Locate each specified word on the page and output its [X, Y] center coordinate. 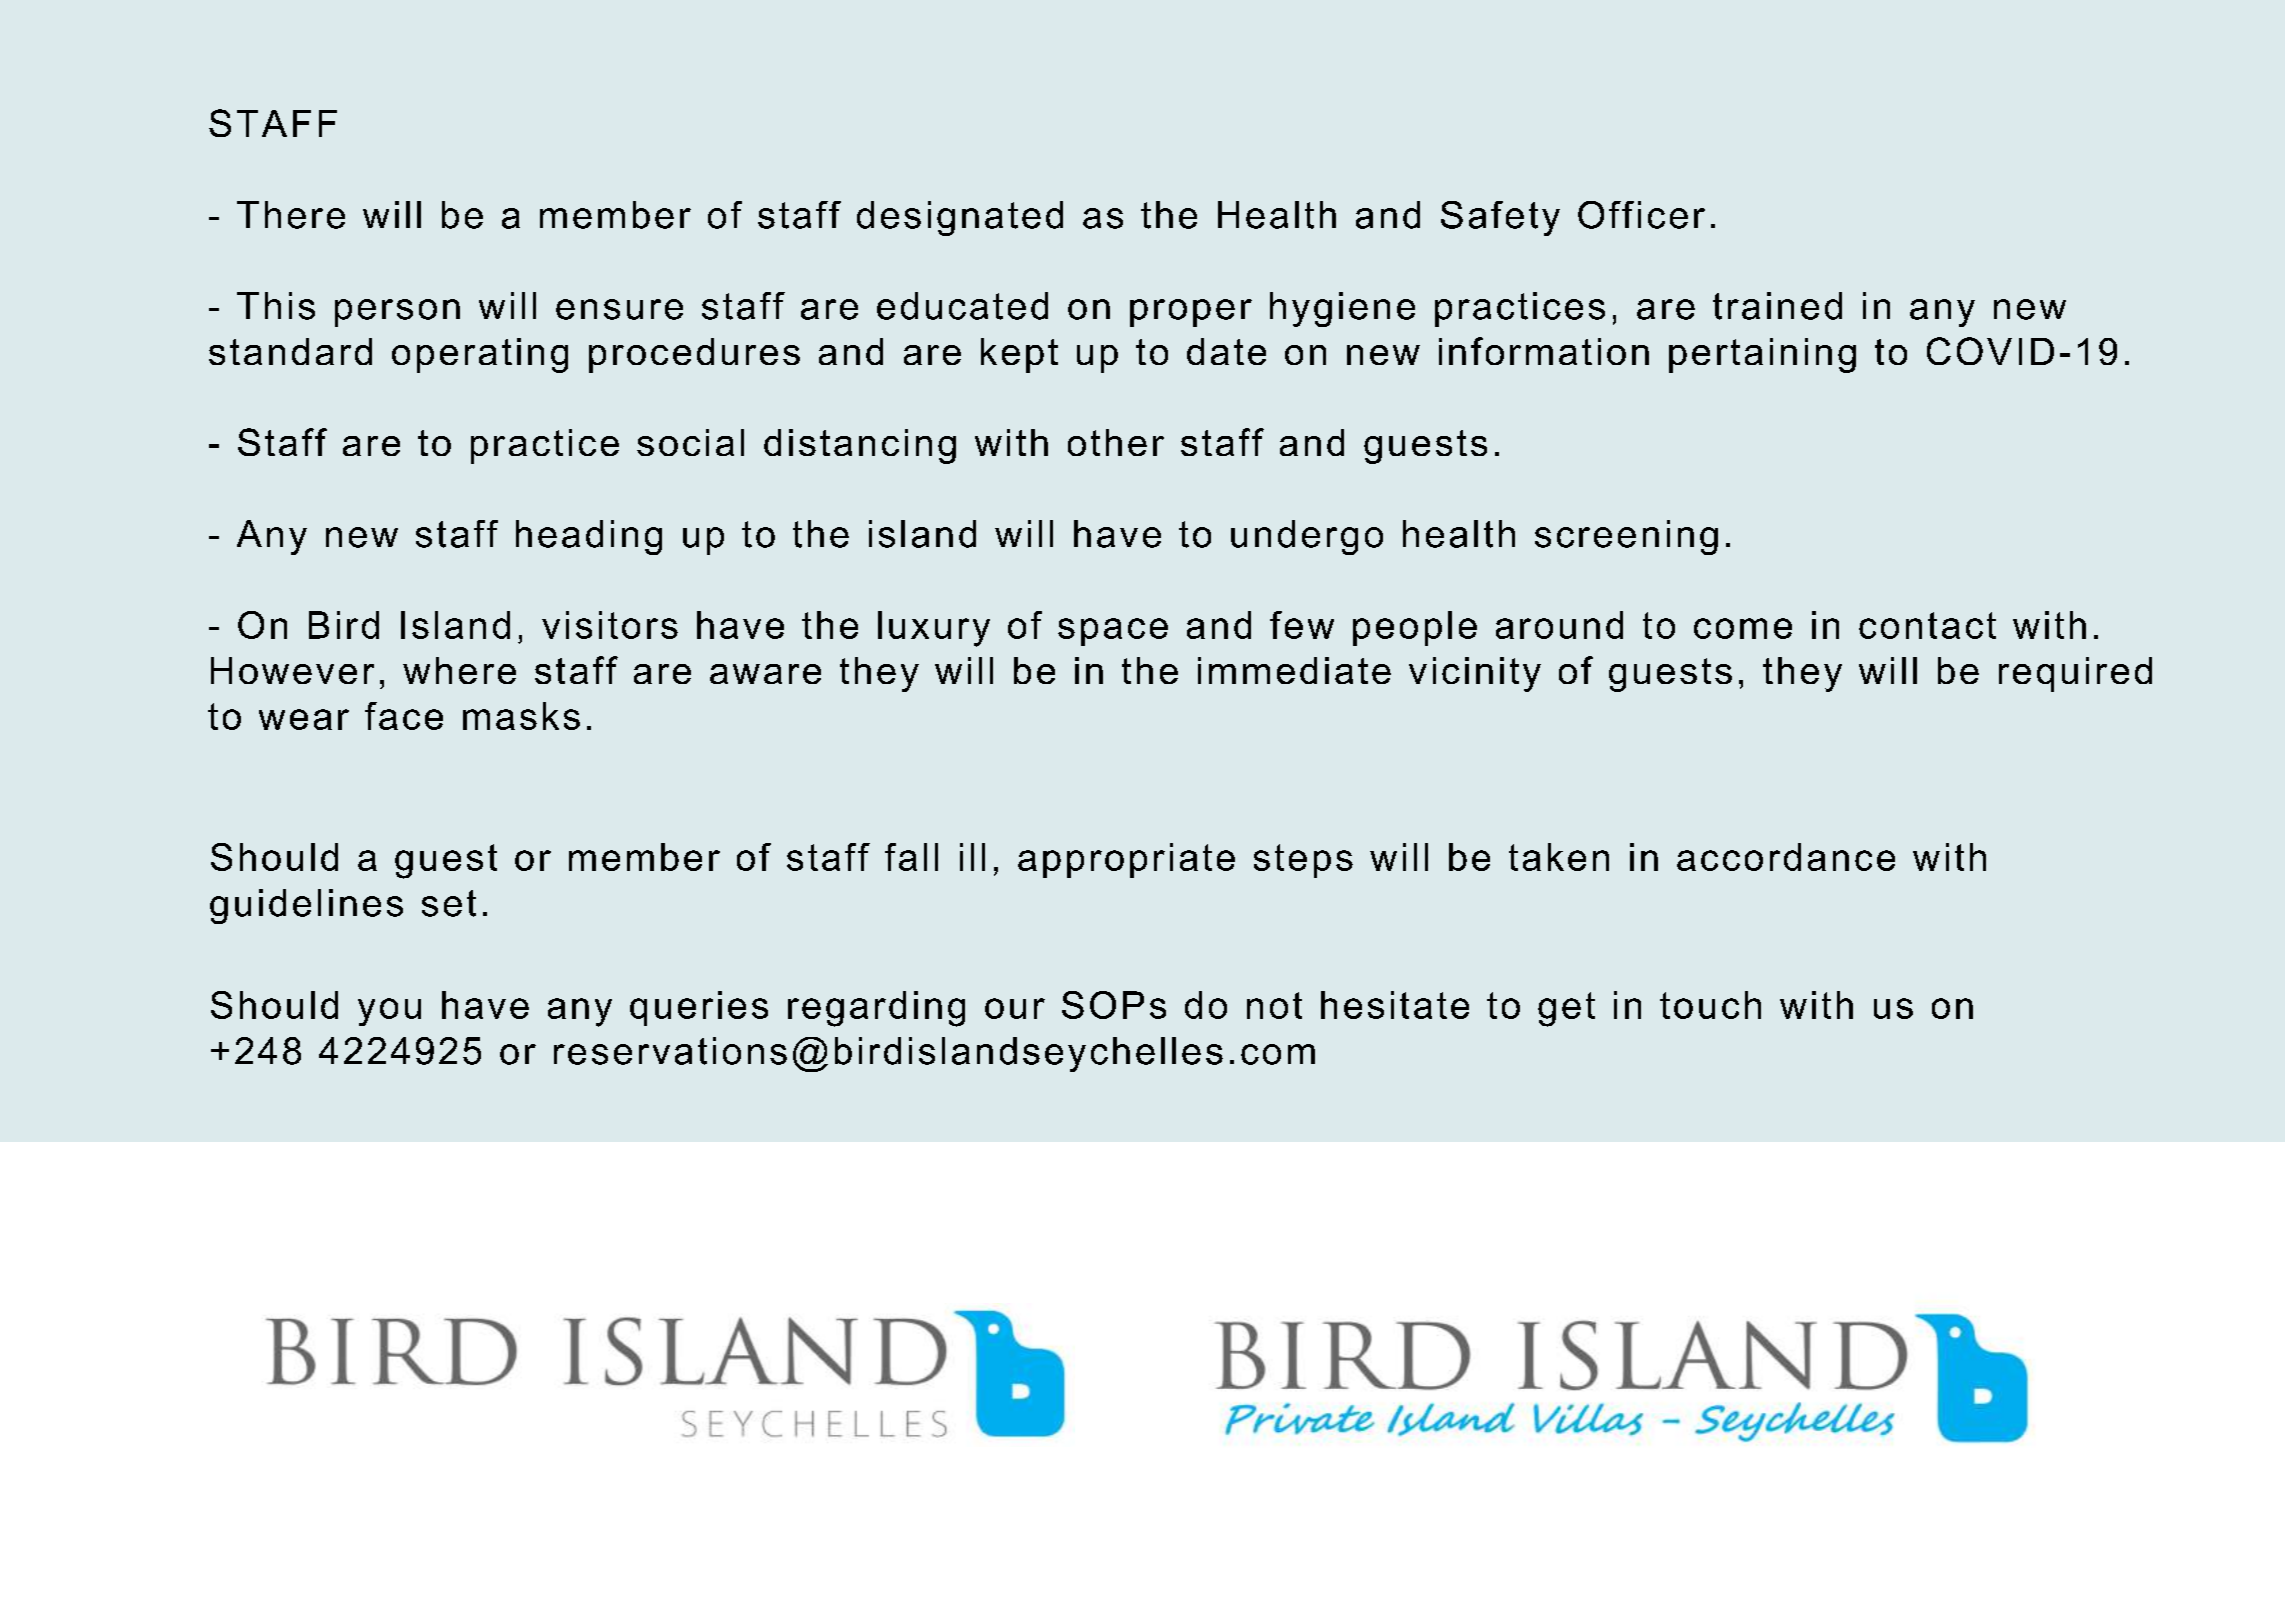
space [1113, 632]
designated [960, 218]
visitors [610, 625]
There [291, 215]
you [389, 1012]
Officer [1641, 215]
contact [1927, 625]
